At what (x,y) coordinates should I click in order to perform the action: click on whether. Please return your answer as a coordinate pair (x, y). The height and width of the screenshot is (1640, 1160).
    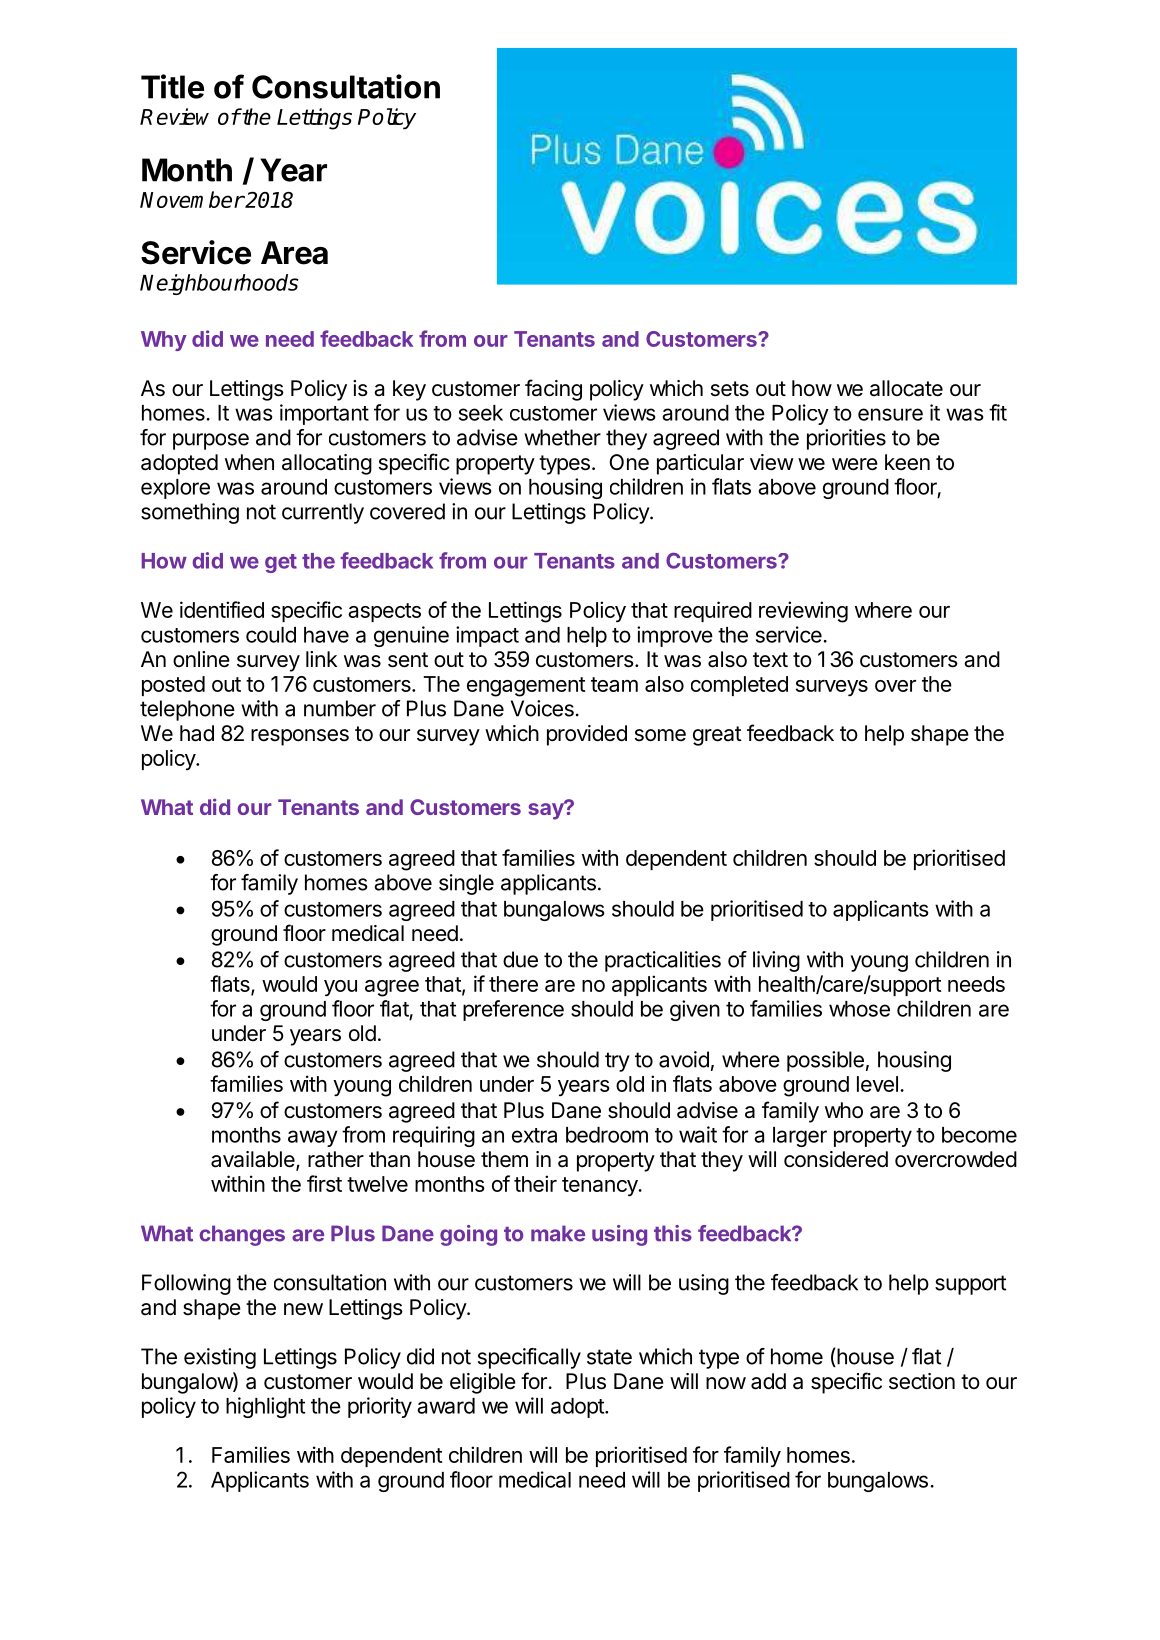
    Looking at the image, I should click on (562, 437).
